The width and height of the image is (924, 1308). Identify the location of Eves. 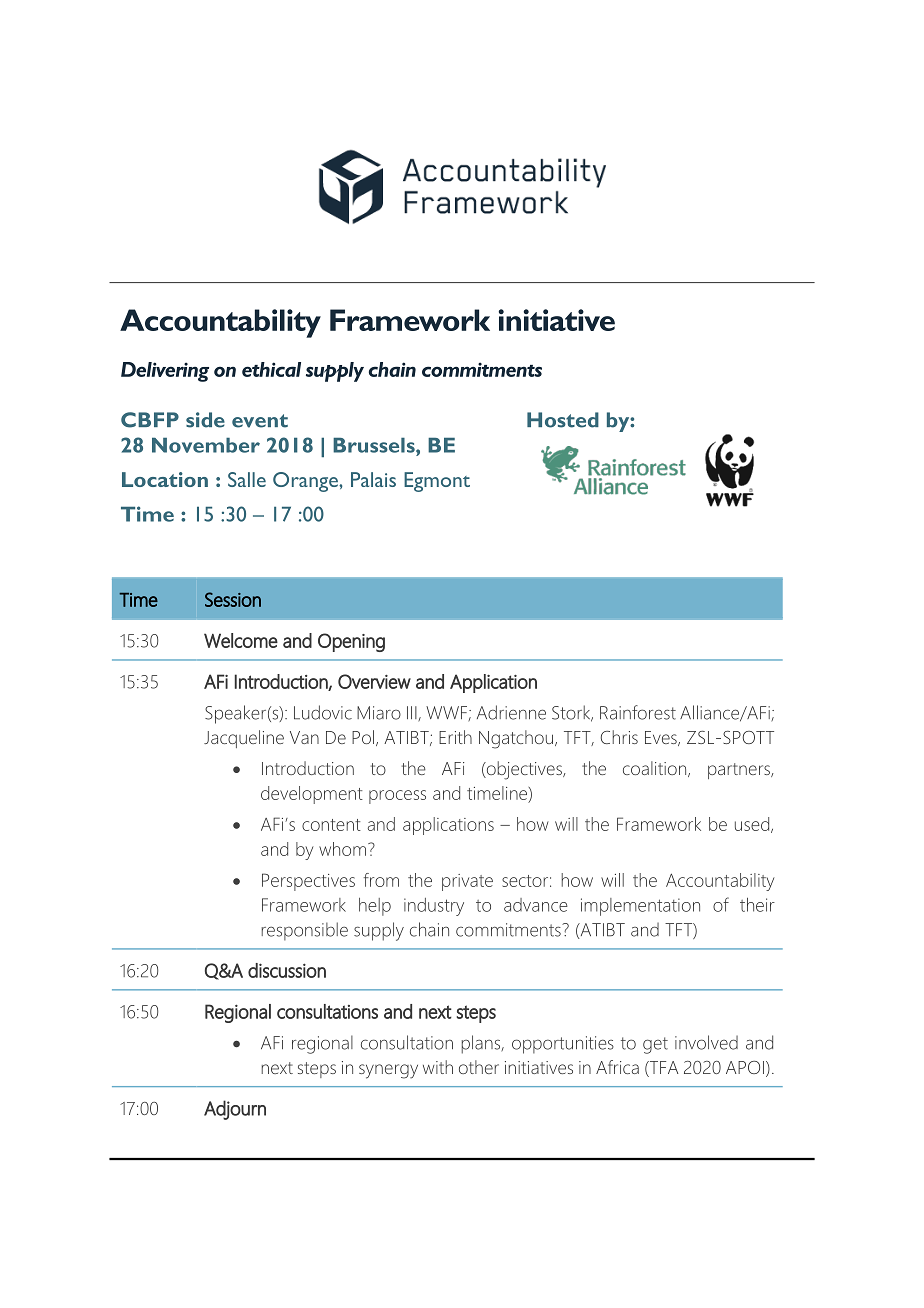
(662, 738).
